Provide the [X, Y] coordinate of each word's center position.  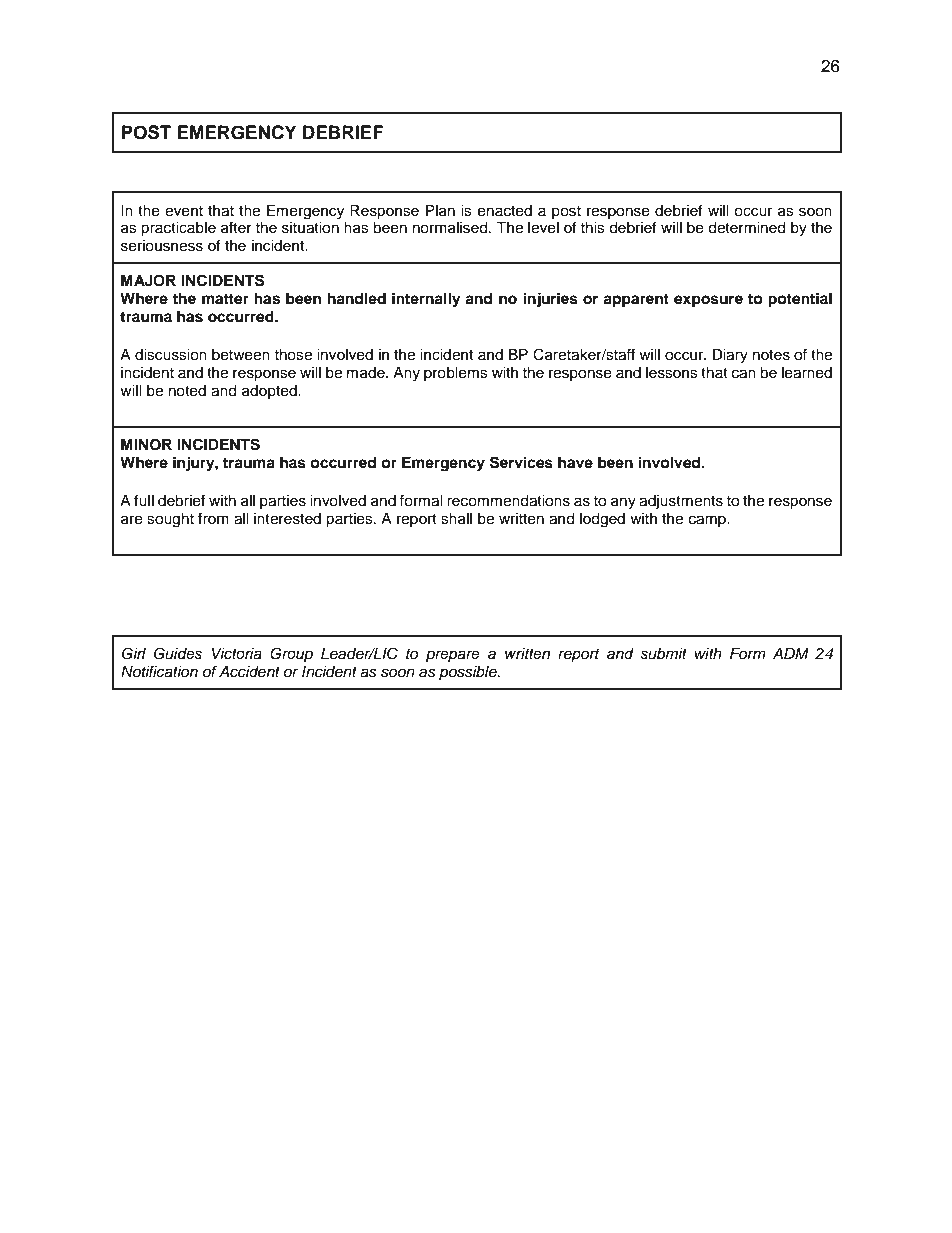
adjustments [681, 502]
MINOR [146, 445]
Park [209, 1167]
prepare [453, 656]
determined [746, 228]
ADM [791, 653]
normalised [451, 228]
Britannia [168, 1167]
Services [521, 462]
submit [663, 654]
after [236, 227]
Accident [249, 672]
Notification [159, 671]
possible [469, 673]
